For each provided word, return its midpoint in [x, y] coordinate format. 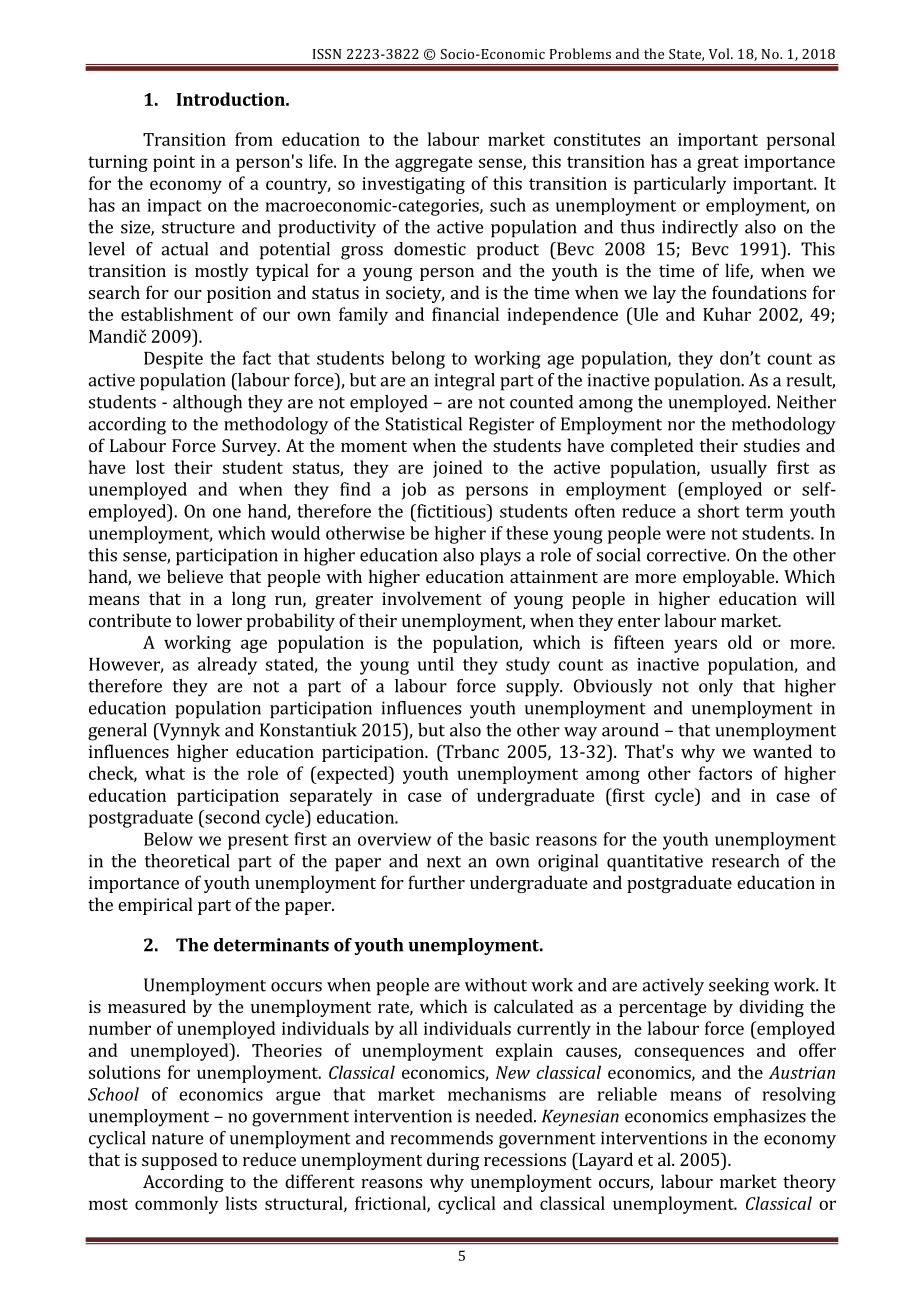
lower [219, 620]
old [740, 642]
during [453, 1161]
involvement [432, 598]
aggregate [434, 164]
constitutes [597, 139]
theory [809, 1183]
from [254, 139]
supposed [180, 1161]
